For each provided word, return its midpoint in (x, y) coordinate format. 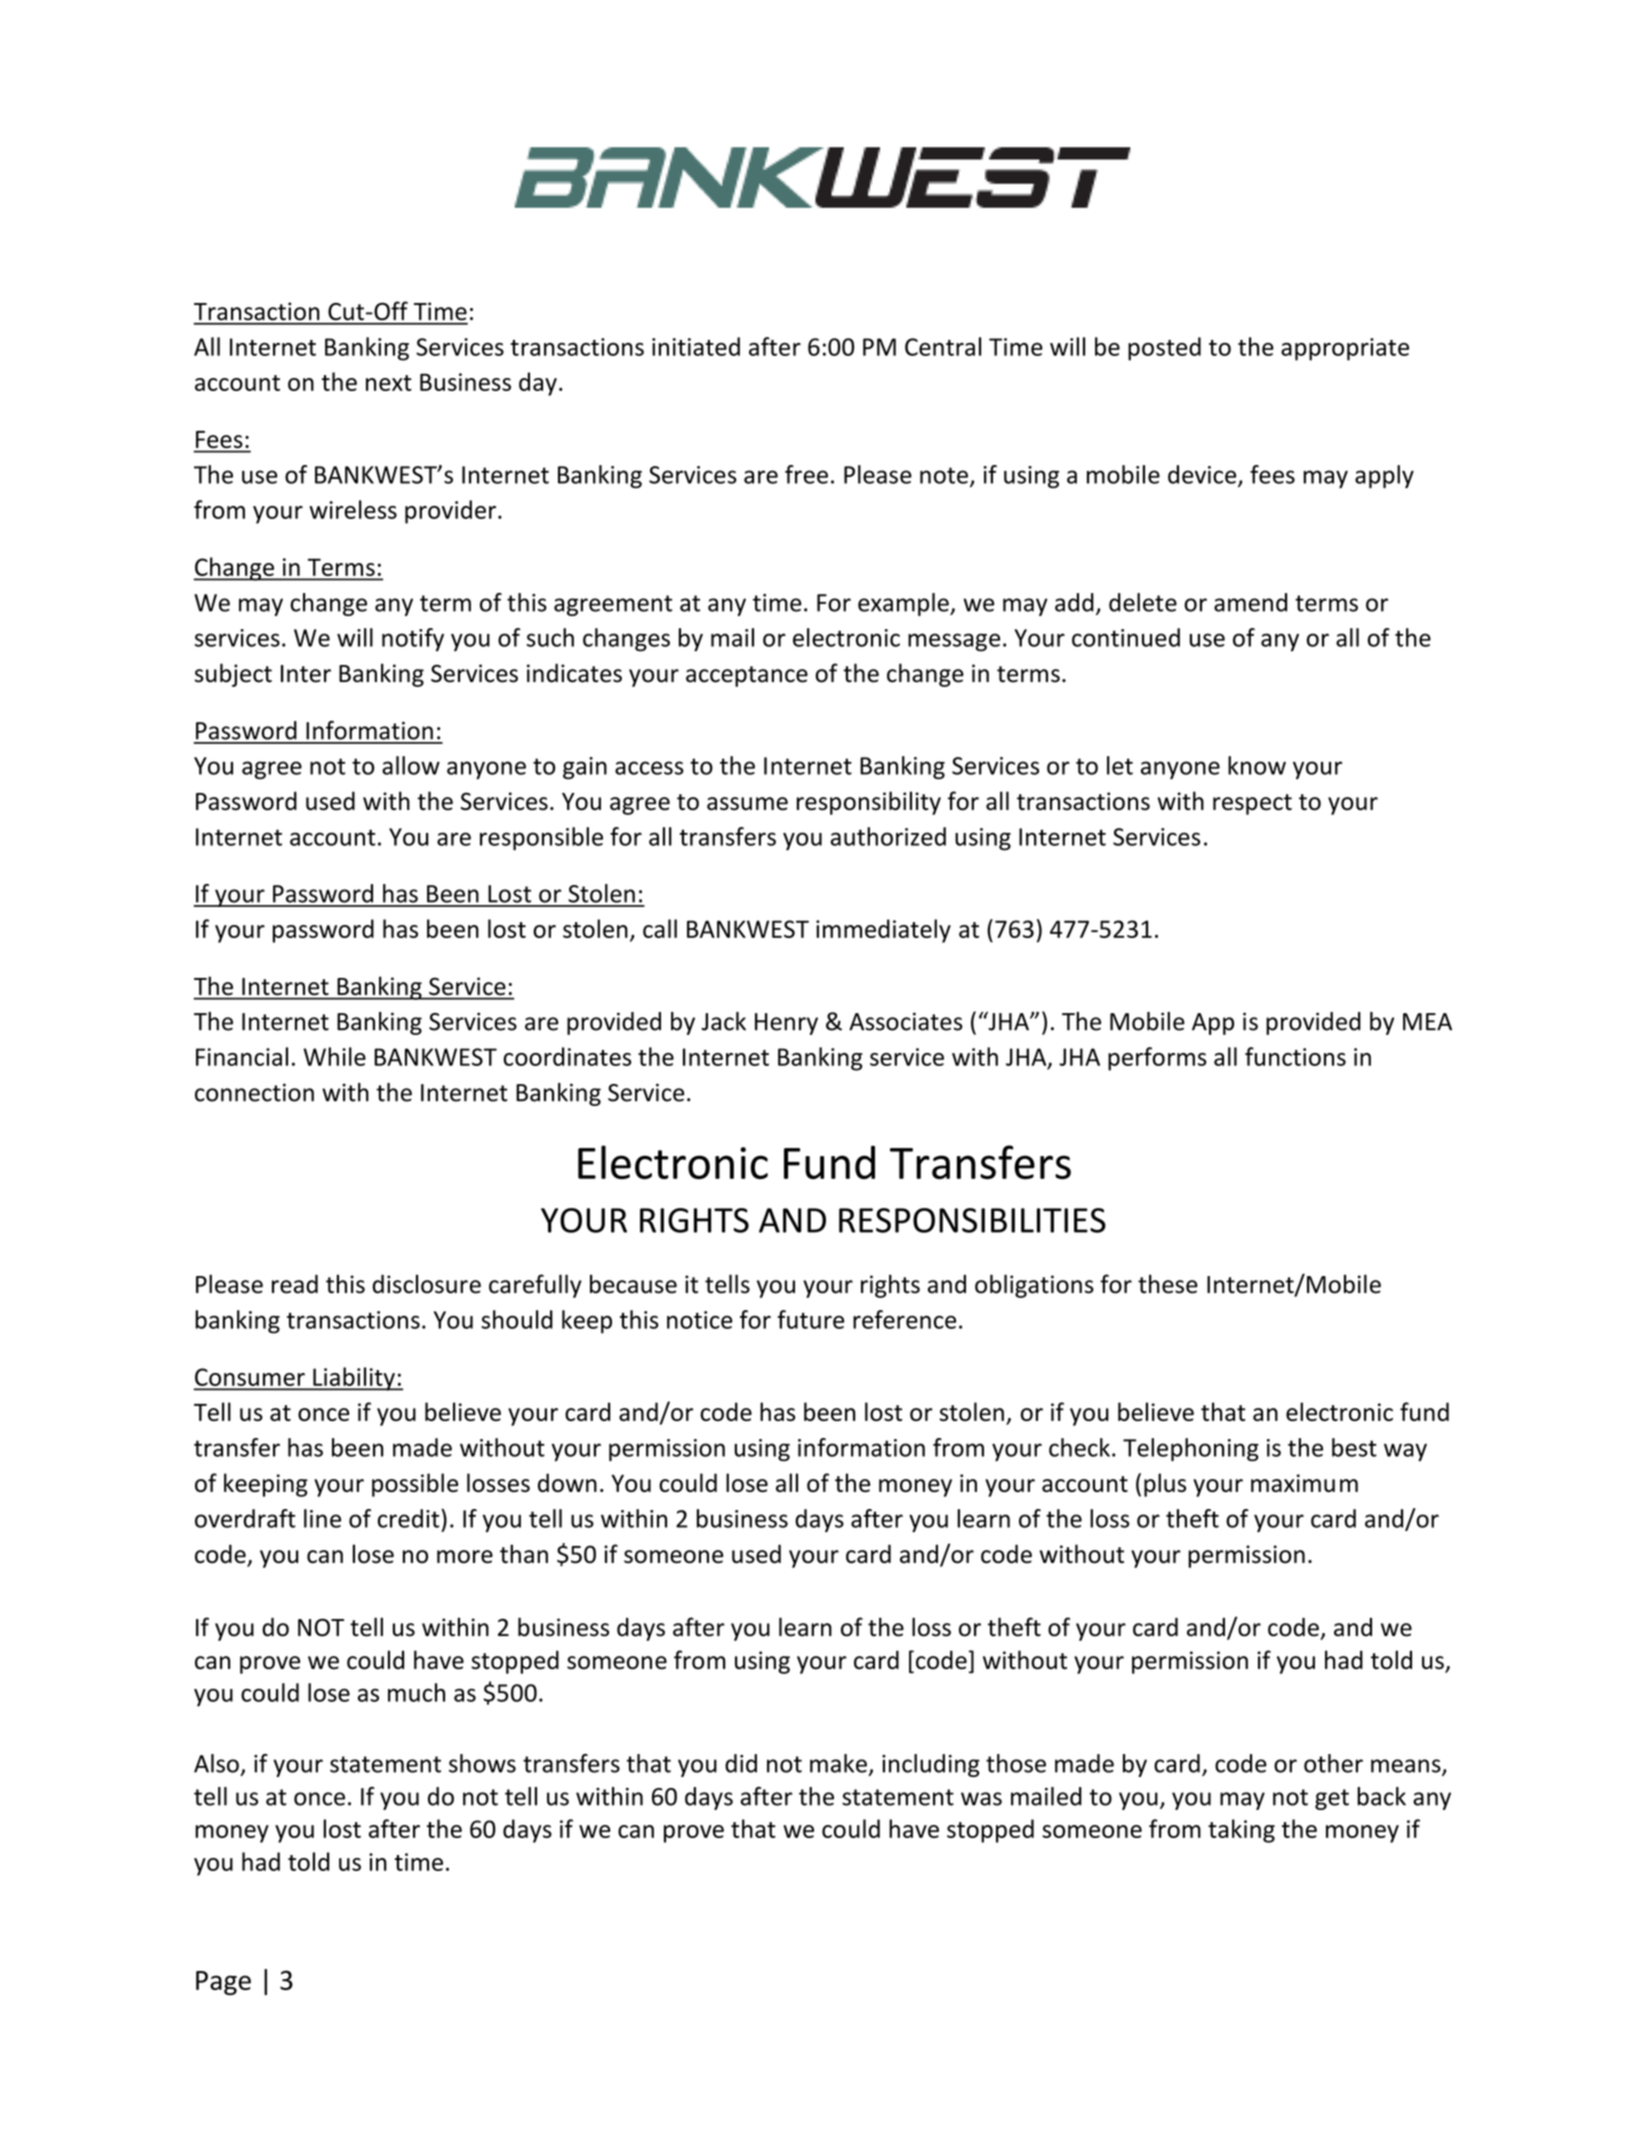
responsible (541, 839)
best (1354, 1447)
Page (223, 1983)
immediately (883, 931)
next (389, 383)
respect (1252, 804)
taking (1241, 1831)
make (838, 1763)
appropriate (1345, 349)
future (810, 1319)
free (806, 474)
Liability (354, 1379)
